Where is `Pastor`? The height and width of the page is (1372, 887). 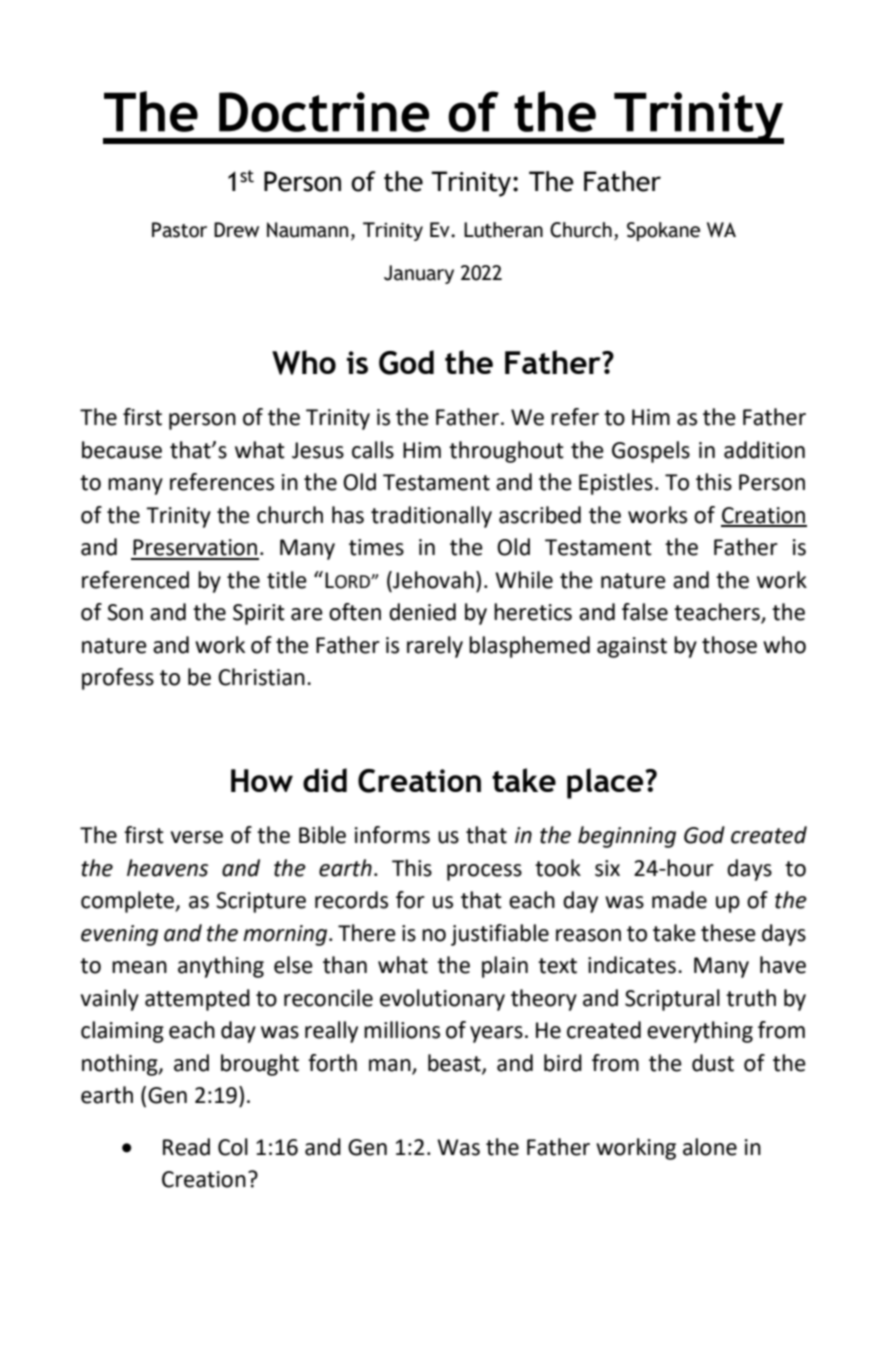
Pastor is located at coordinates (179, 230).
